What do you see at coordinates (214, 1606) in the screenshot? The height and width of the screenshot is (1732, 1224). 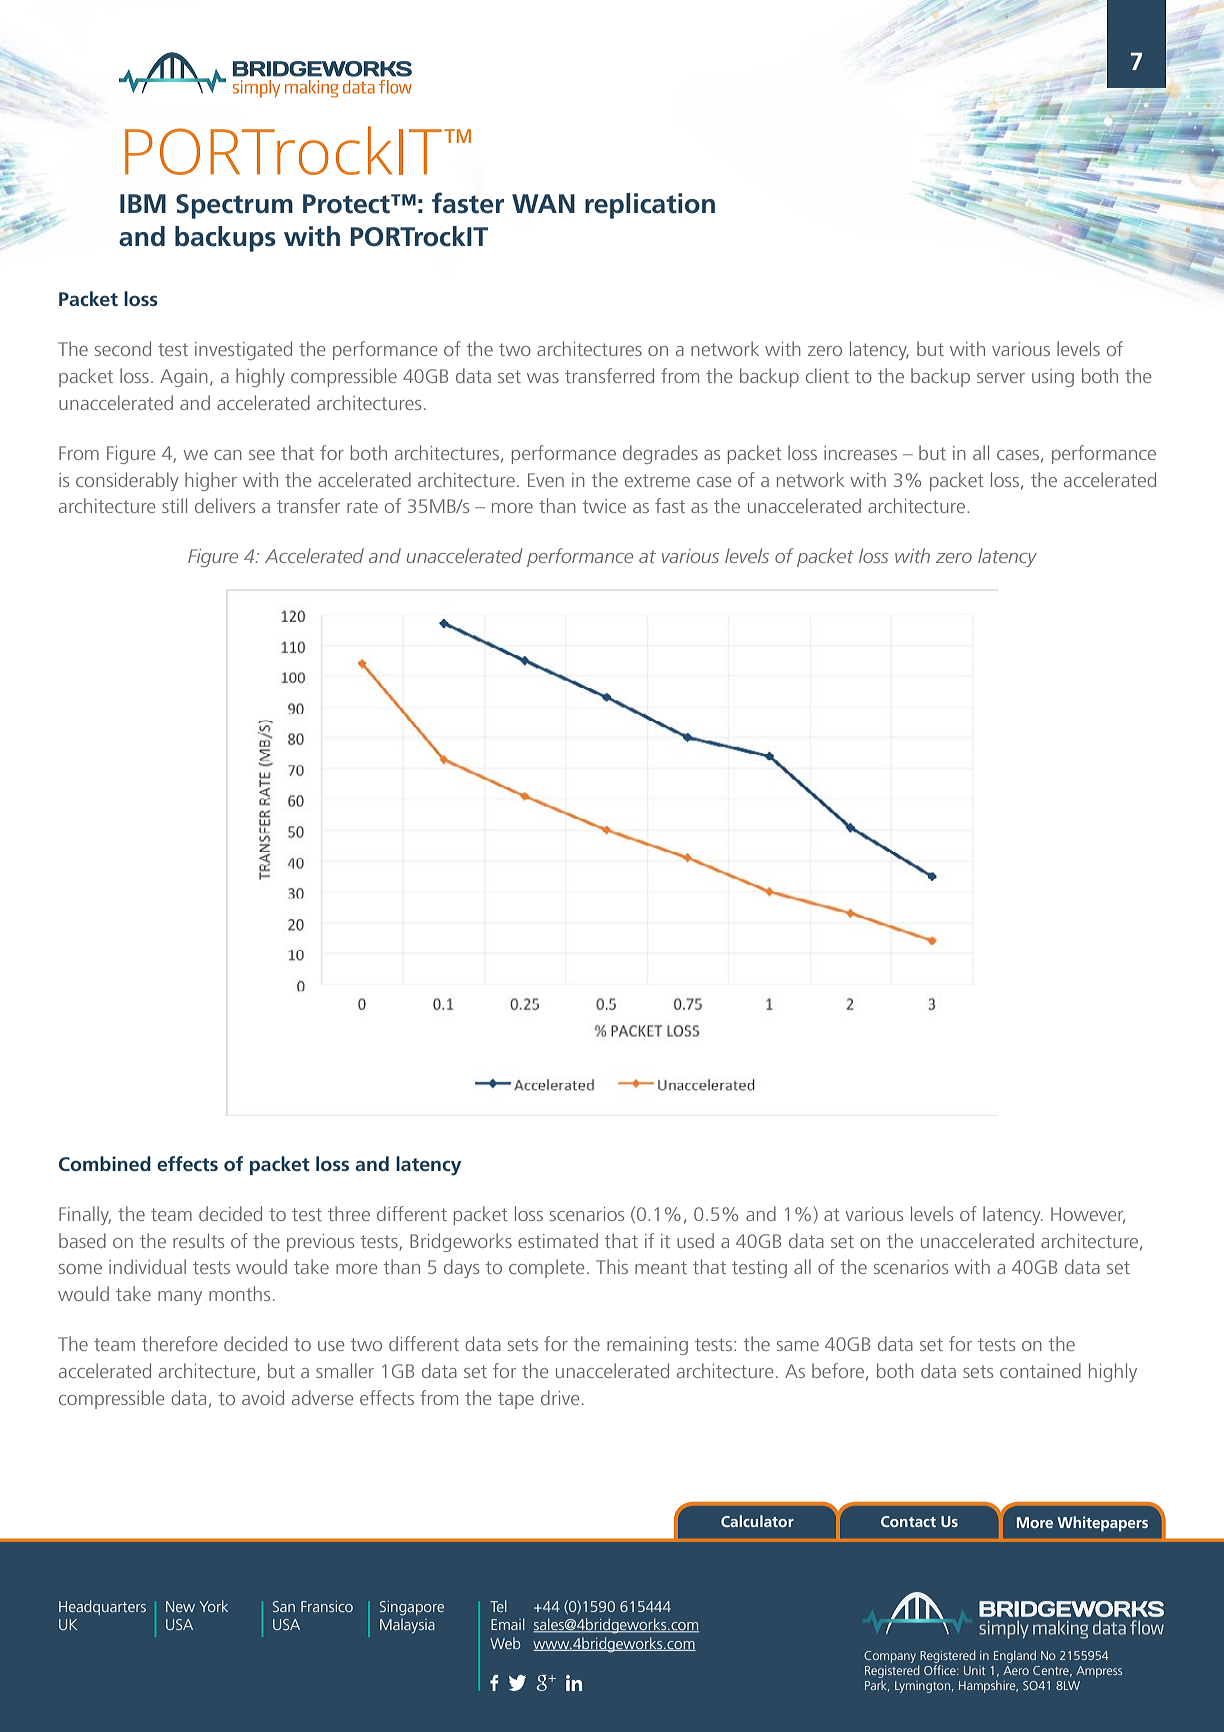 I see `York` at bounding box center [214, 1606].
